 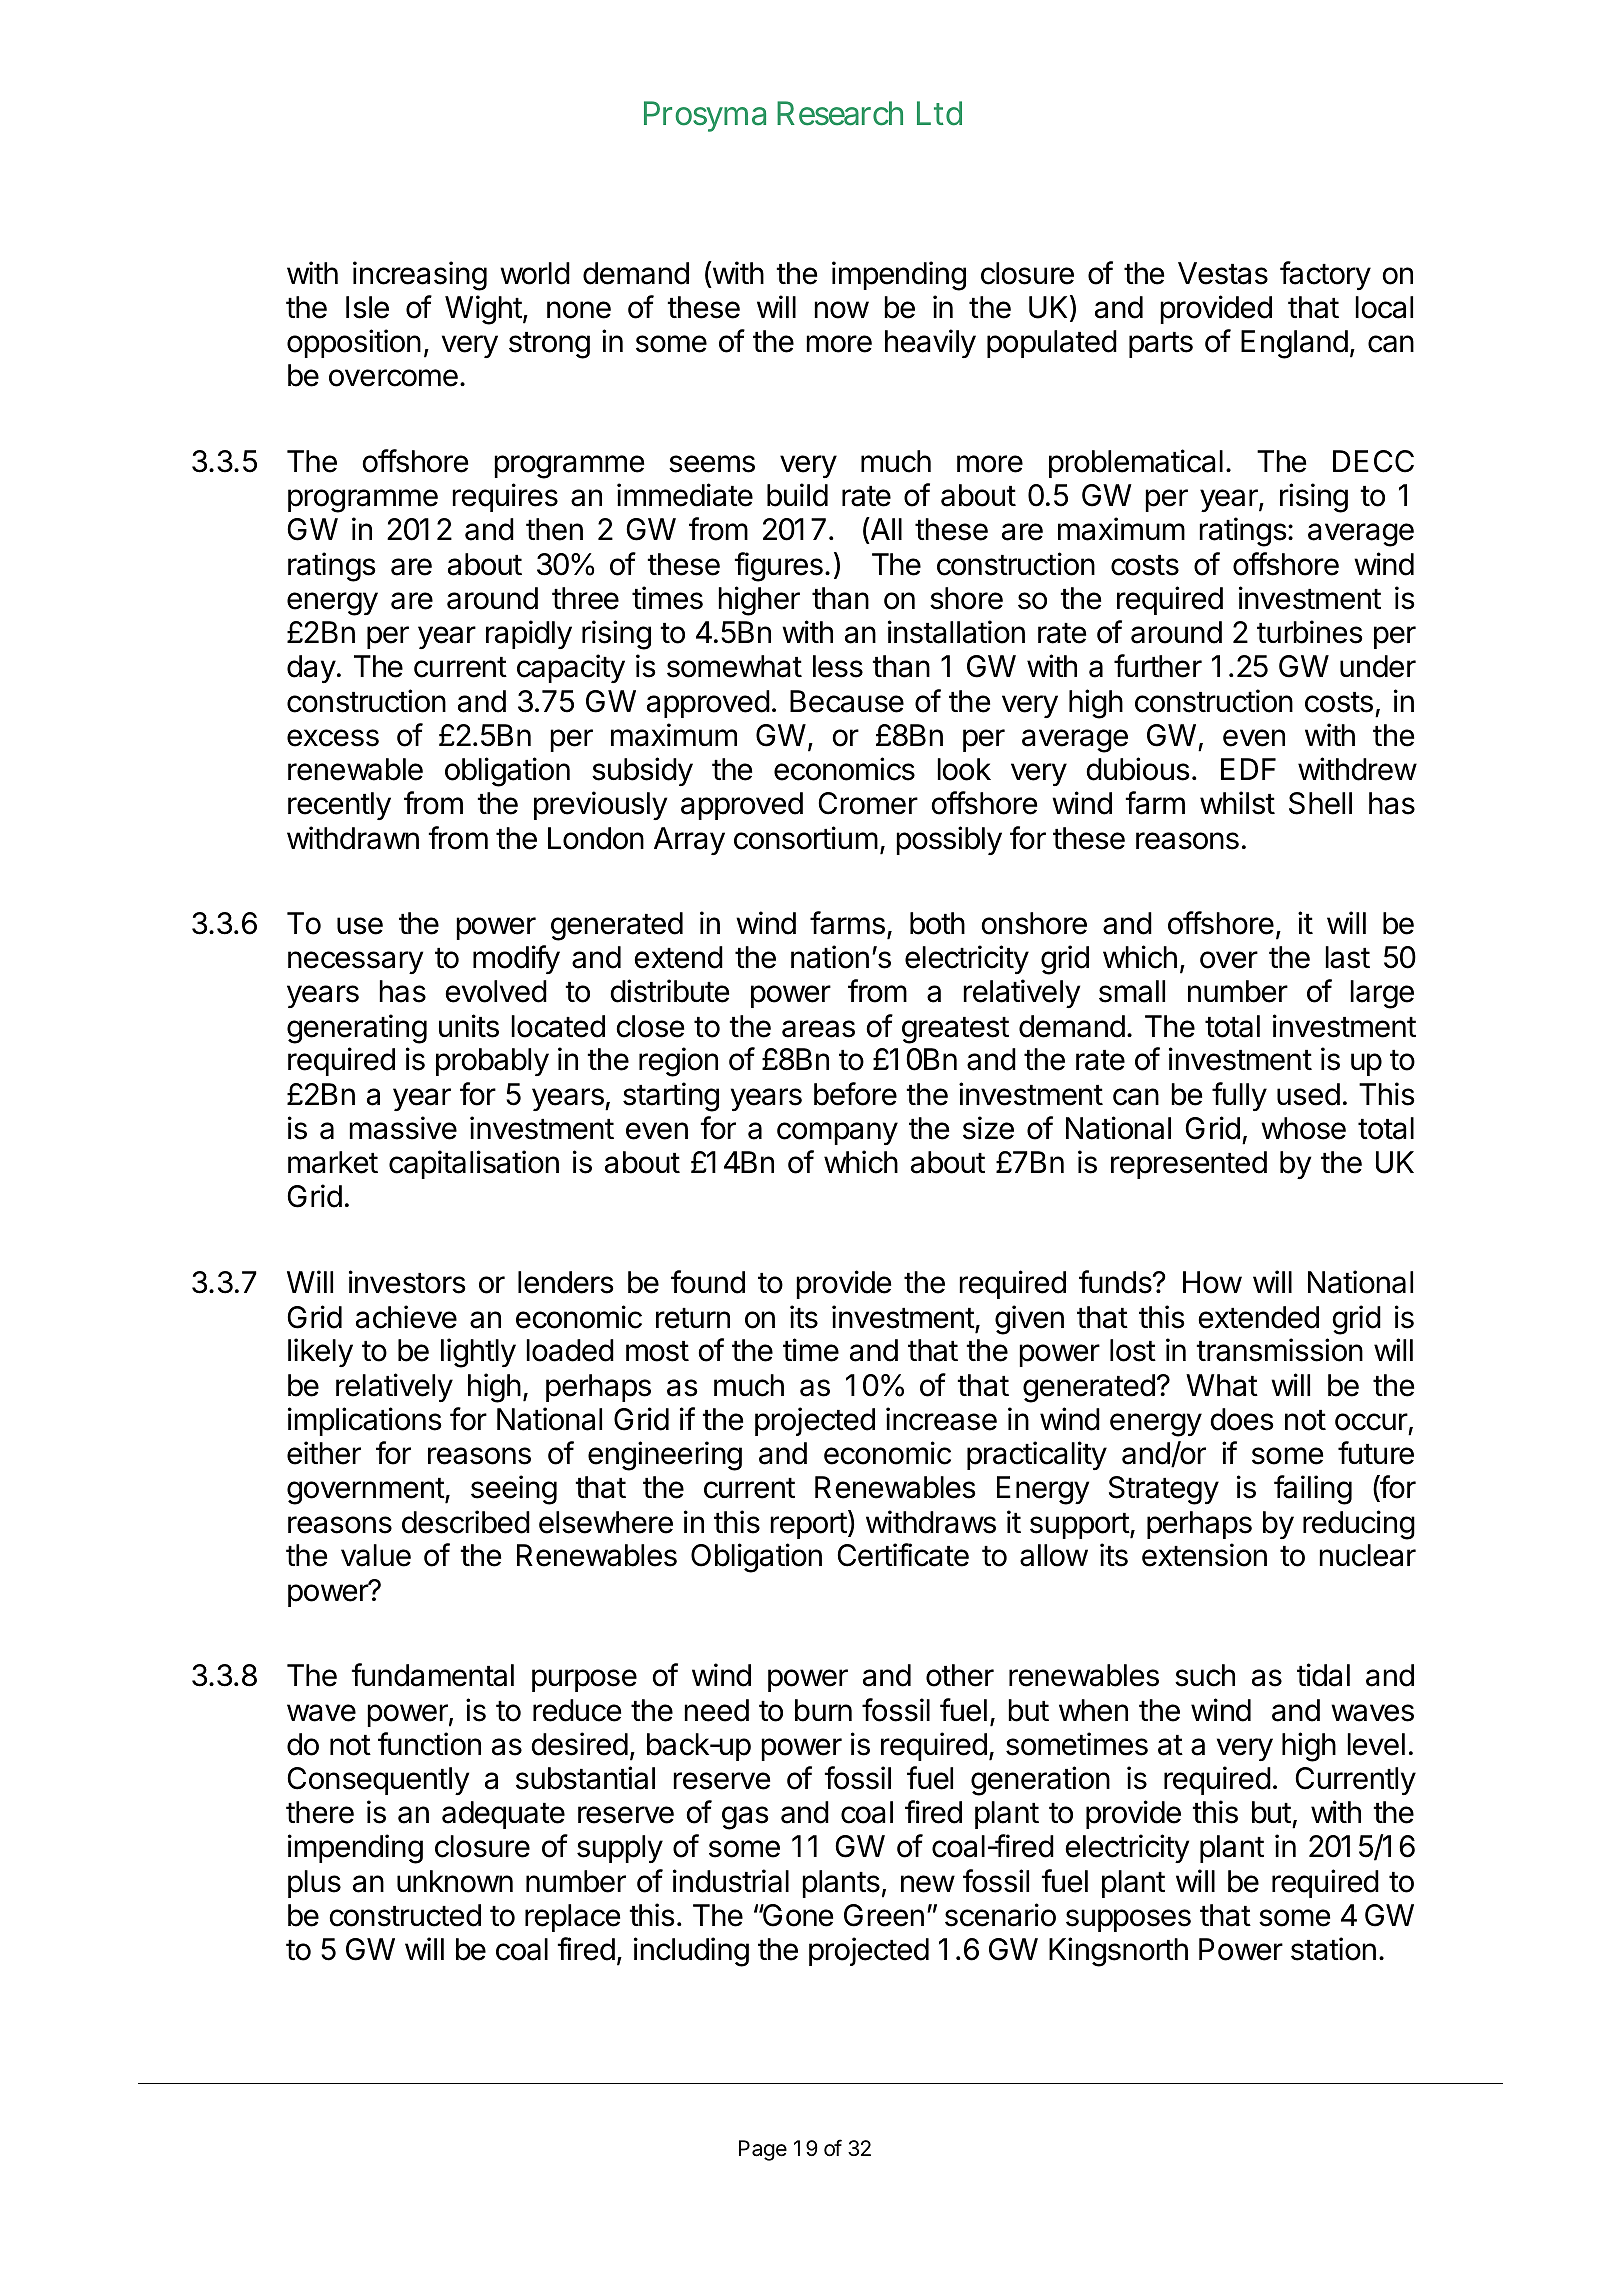 I want to click on Research, so click(x=840, y=113).
